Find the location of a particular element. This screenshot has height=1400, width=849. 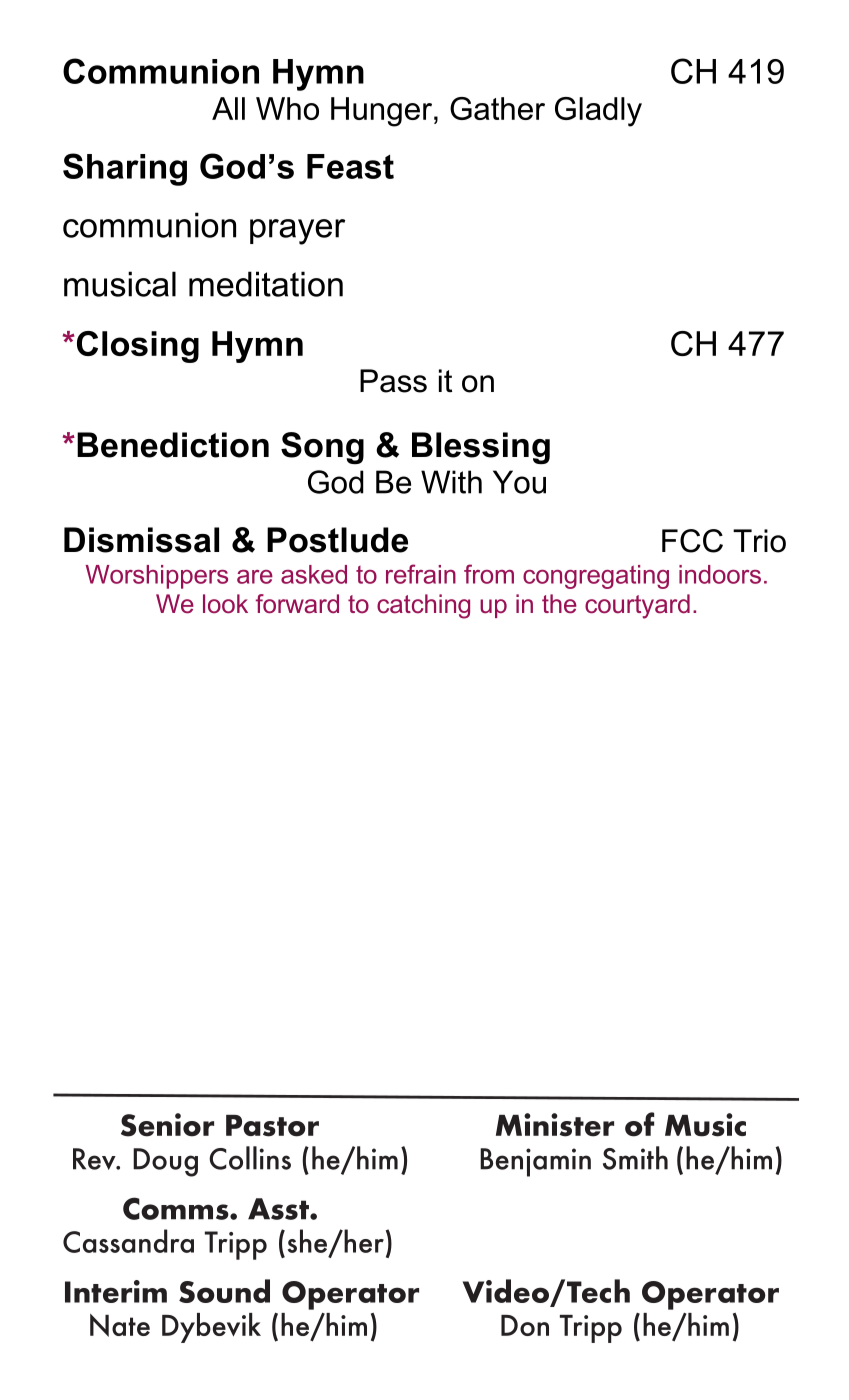

courtyard is located at coordinates (637, 606).
